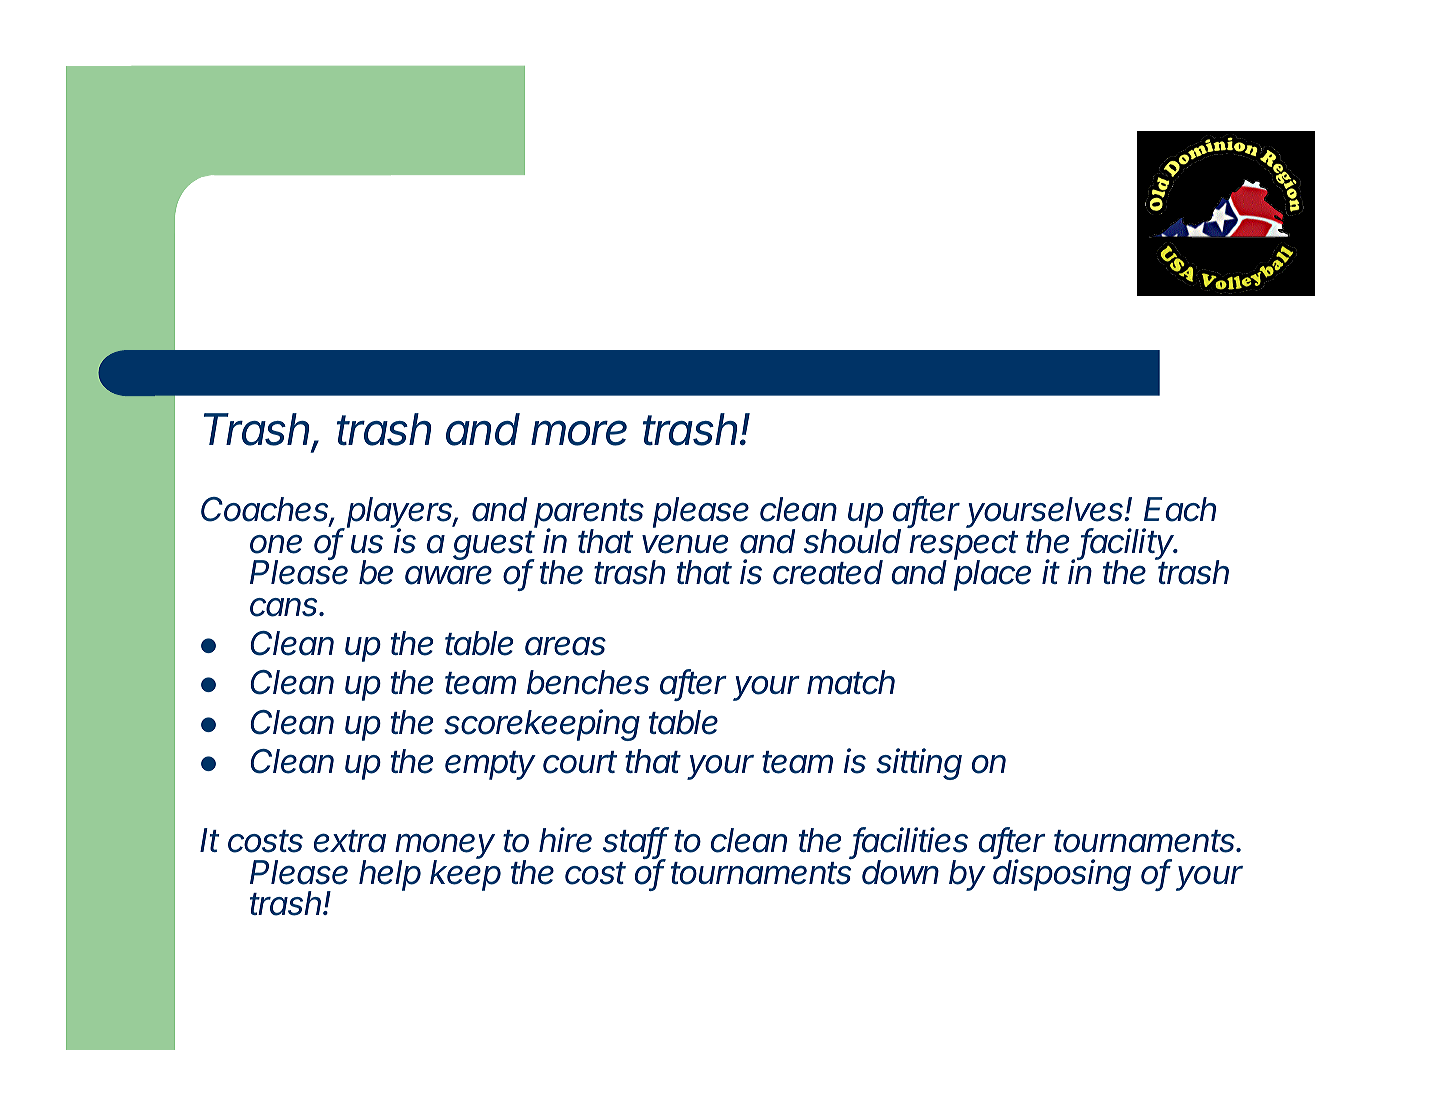  What do you see at coordinates (919, 764) in the screenshot?
I see `sitting` at bounding box center [919, 764].
